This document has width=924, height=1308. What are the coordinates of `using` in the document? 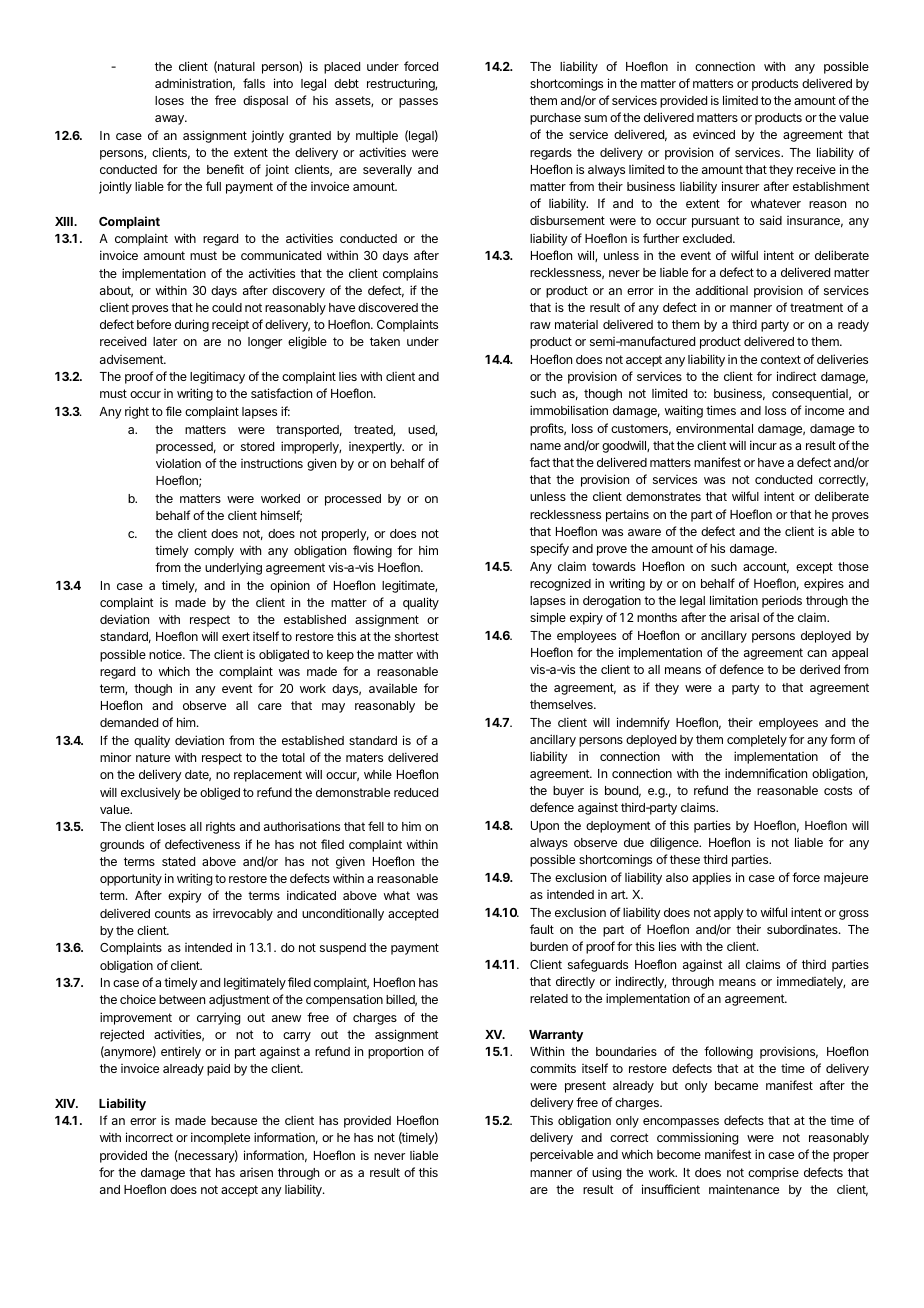 It's located at (606, 1173).
